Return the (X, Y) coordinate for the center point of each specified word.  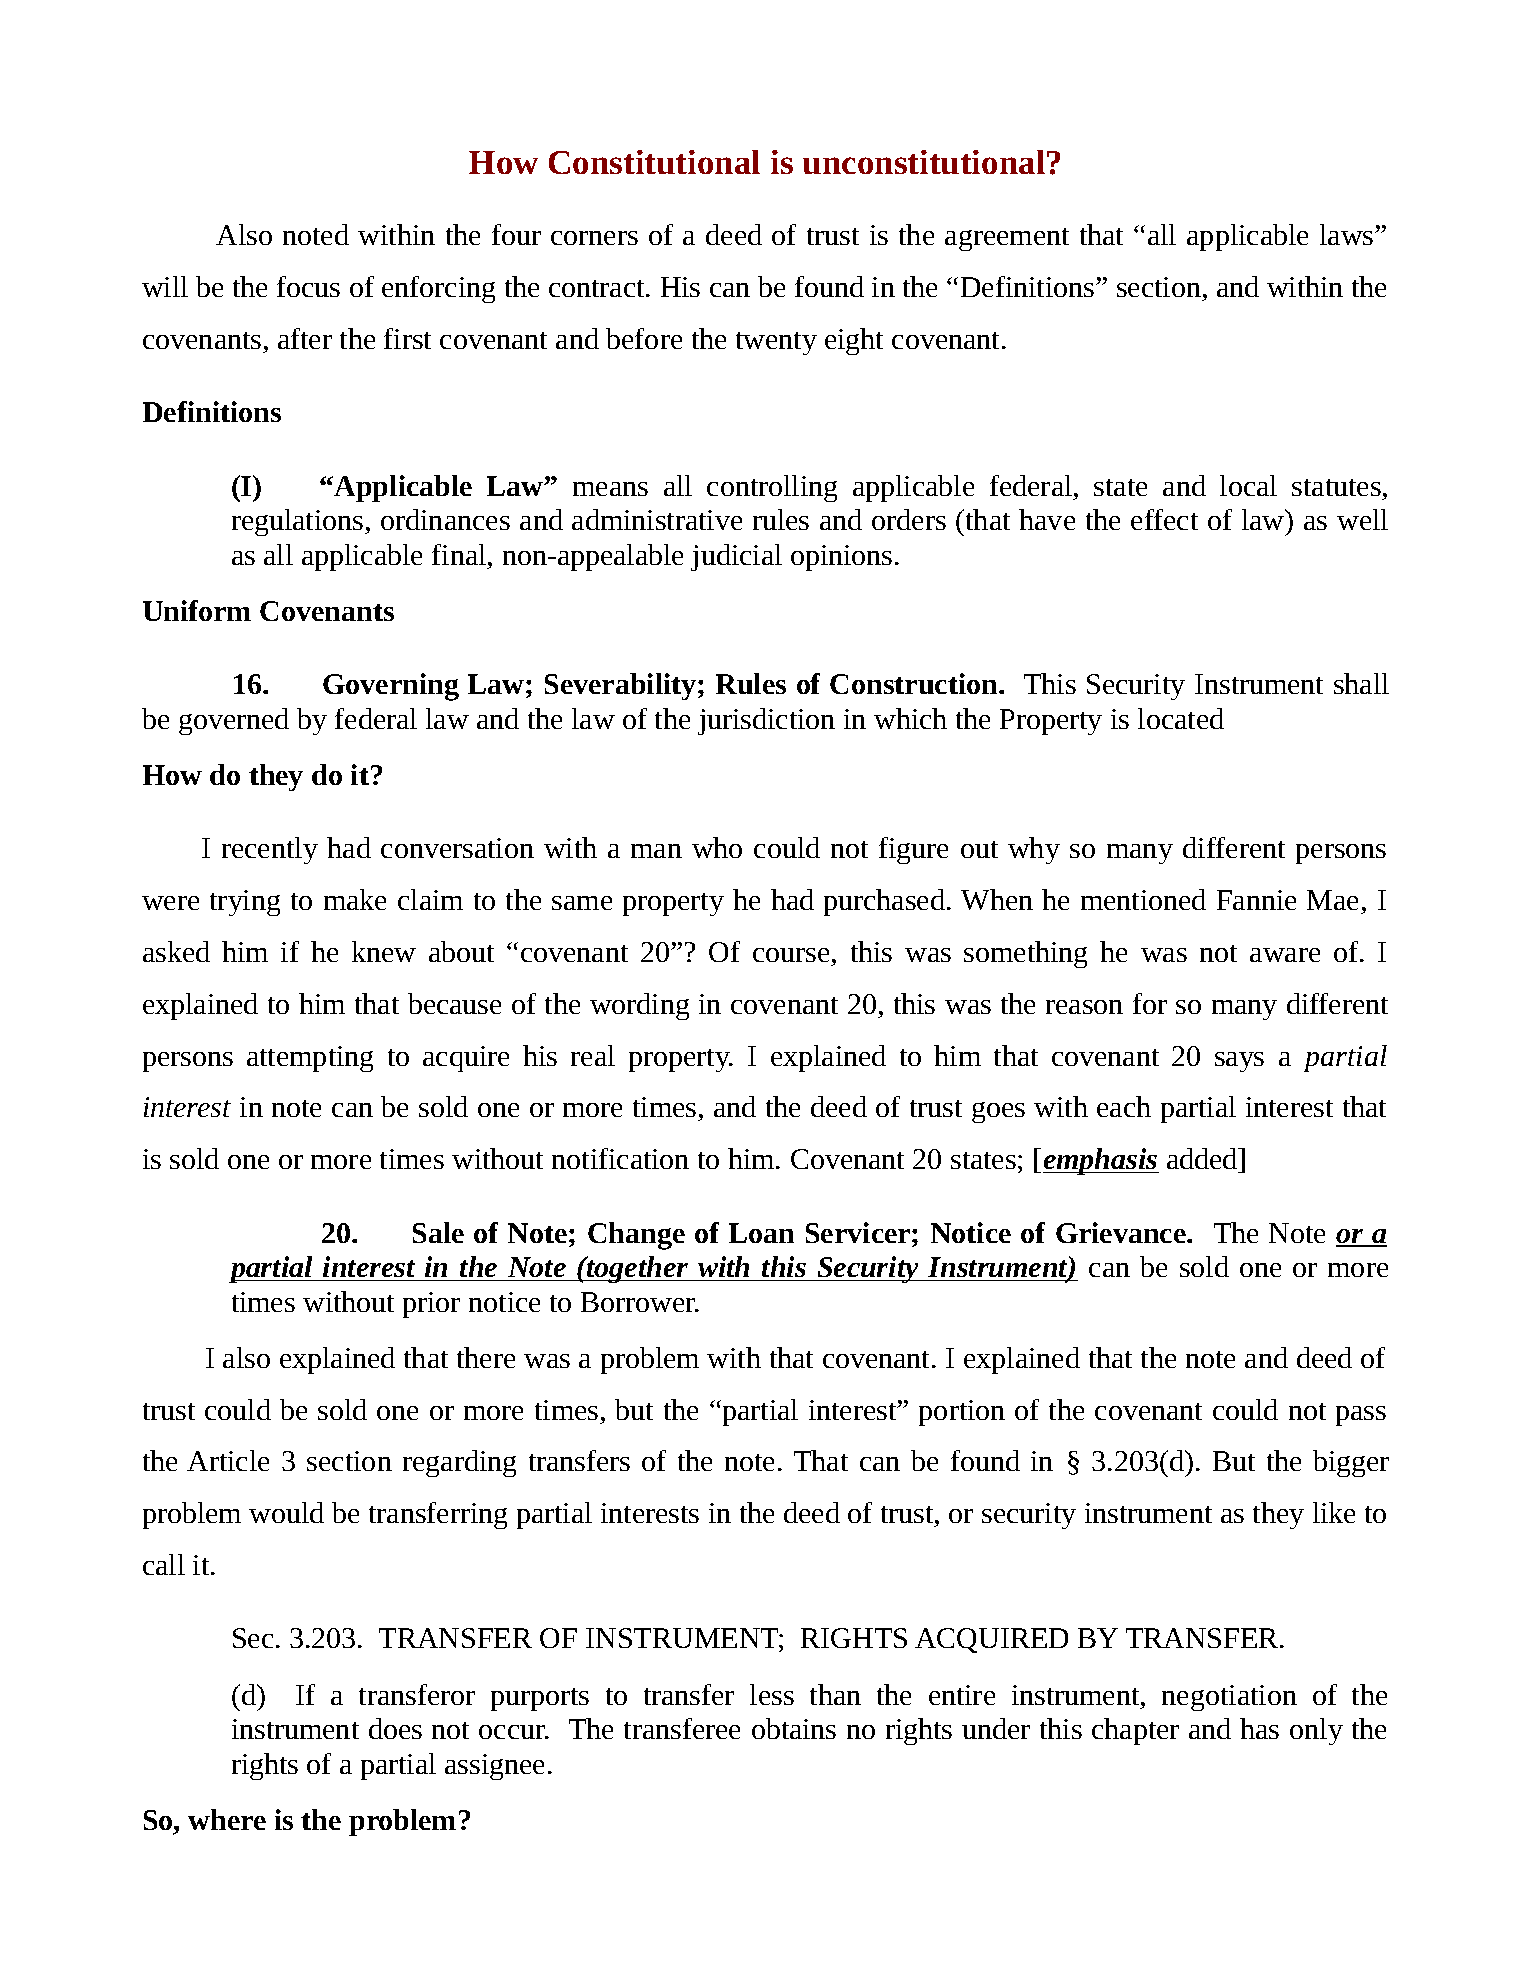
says (1239, 1062)
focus (308, 286)
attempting (310, 1059)
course (791, 955)
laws (1348, 234)
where (227, 1819)
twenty (776, 343)
